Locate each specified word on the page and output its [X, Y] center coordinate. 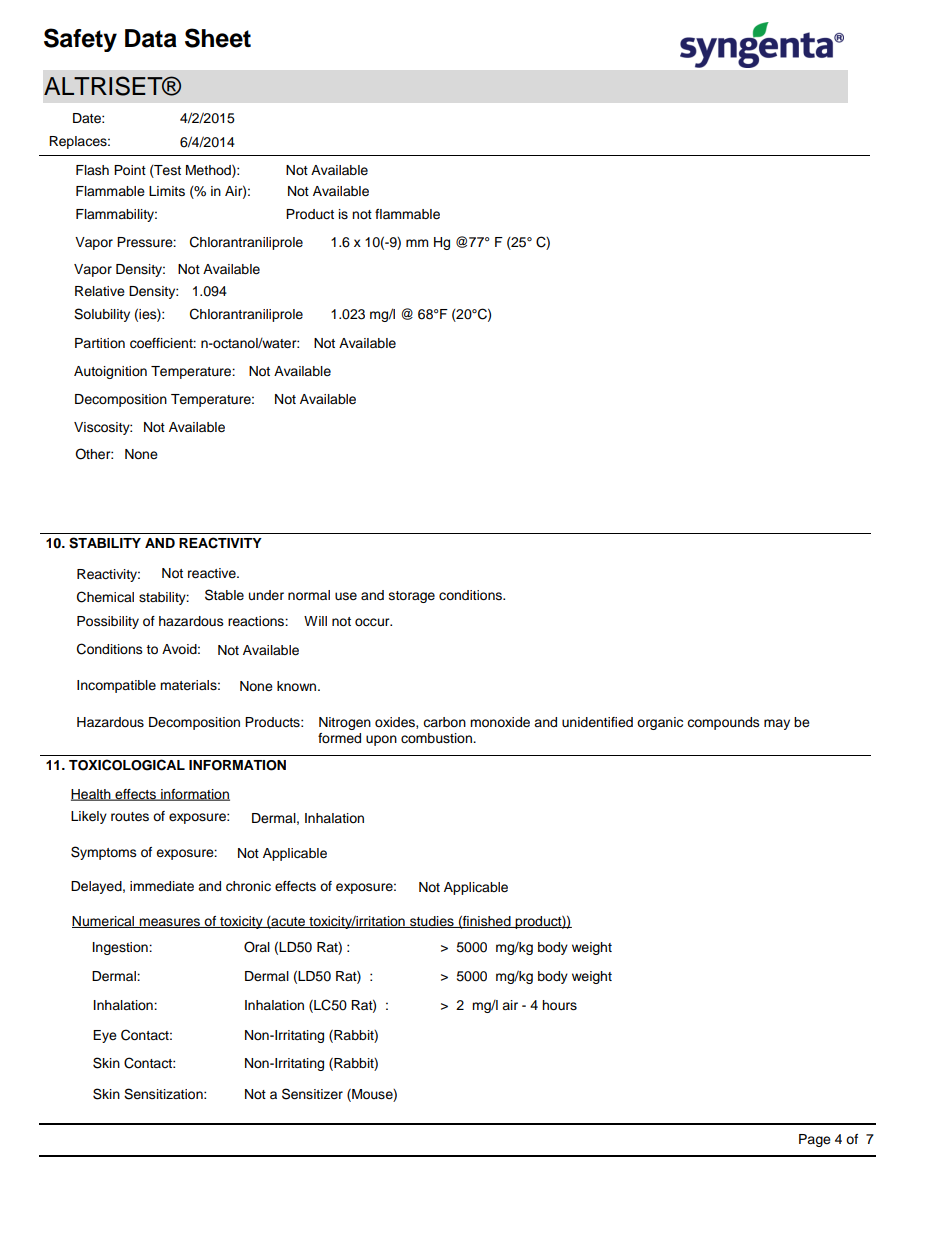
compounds [723, 723]
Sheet [218, 38]
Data [151, 38]
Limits [167, 191]
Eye [105, 1036]
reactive [213, 573]
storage [412, 597]
